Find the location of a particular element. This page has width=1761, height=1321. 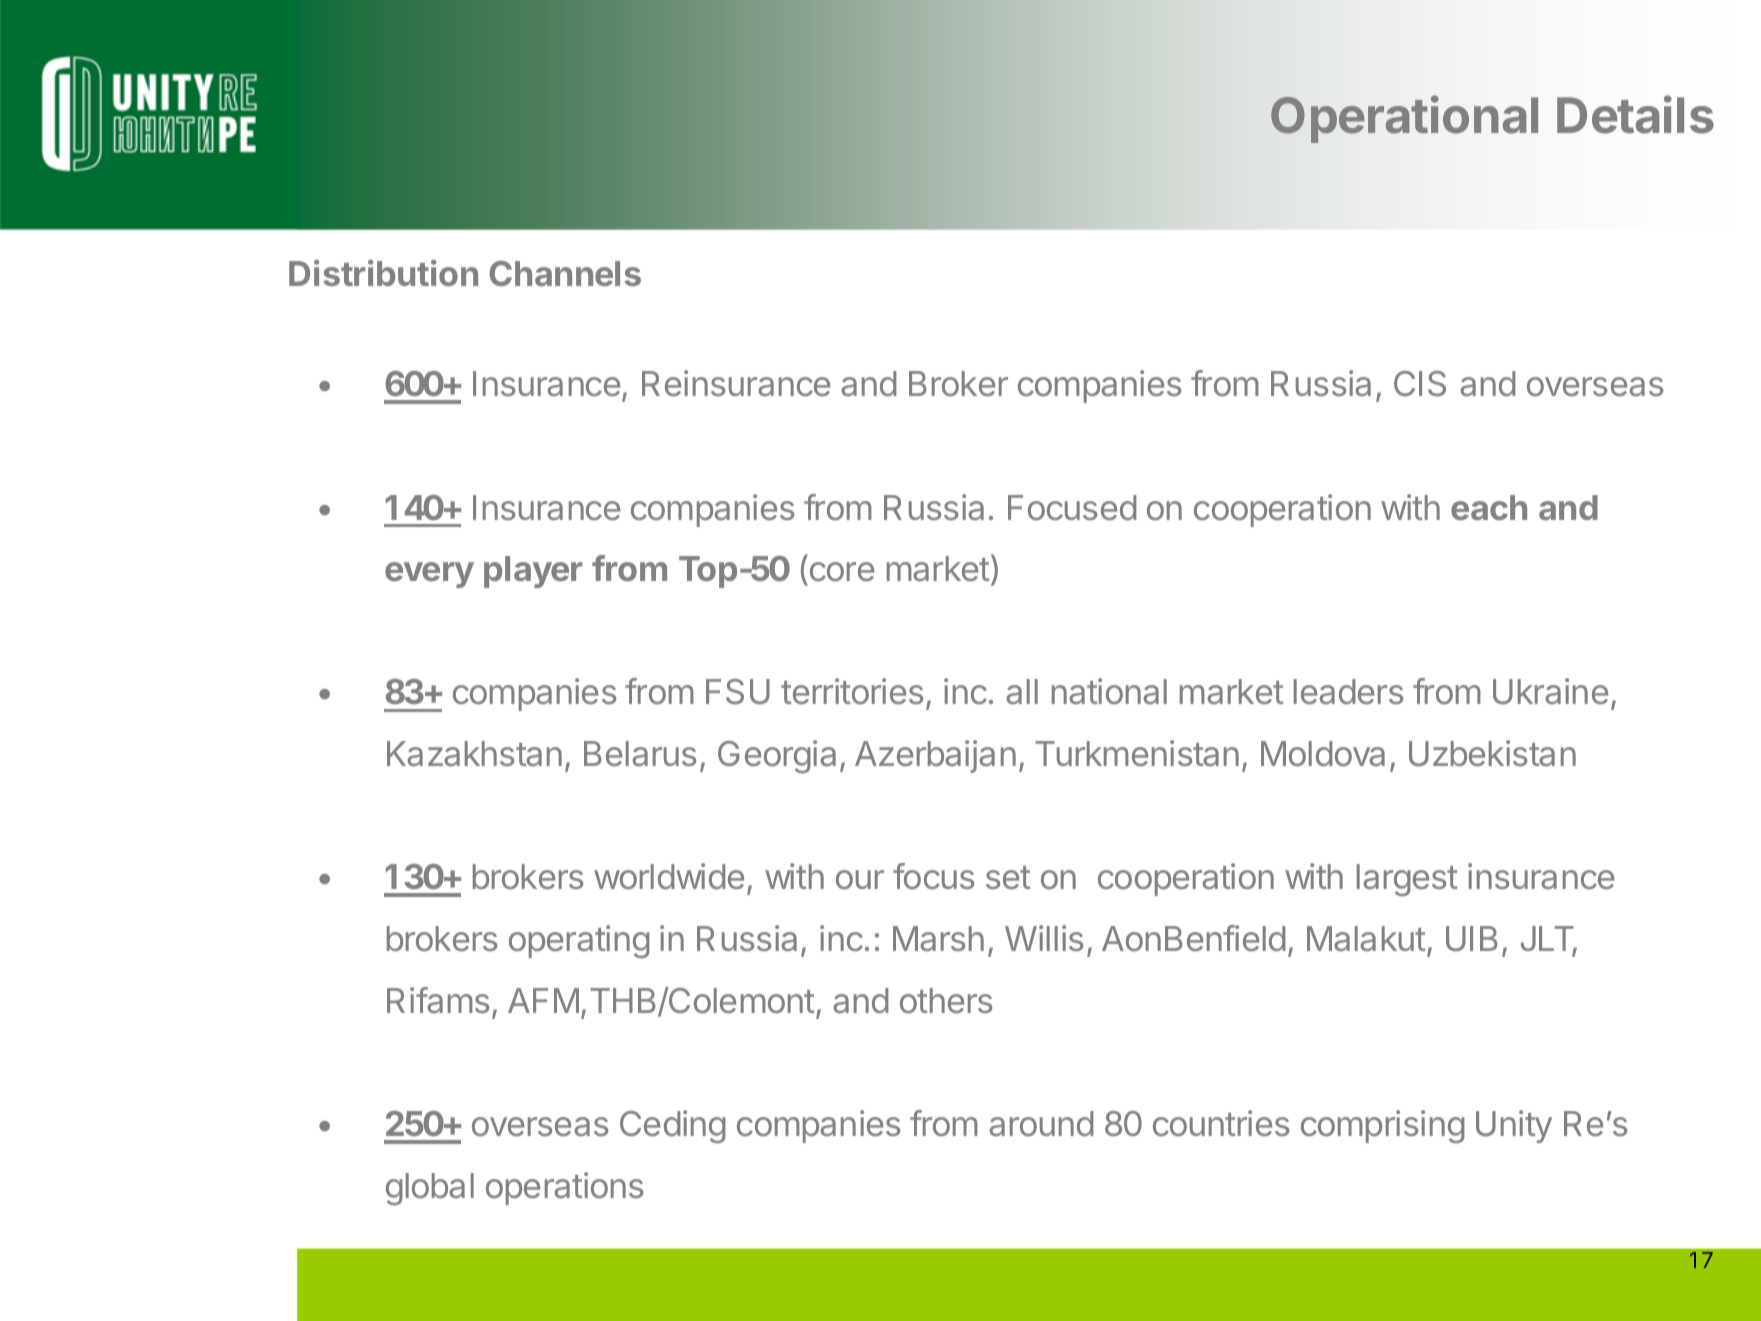

Uzbekistan is located at coordinates (1492, 753).
